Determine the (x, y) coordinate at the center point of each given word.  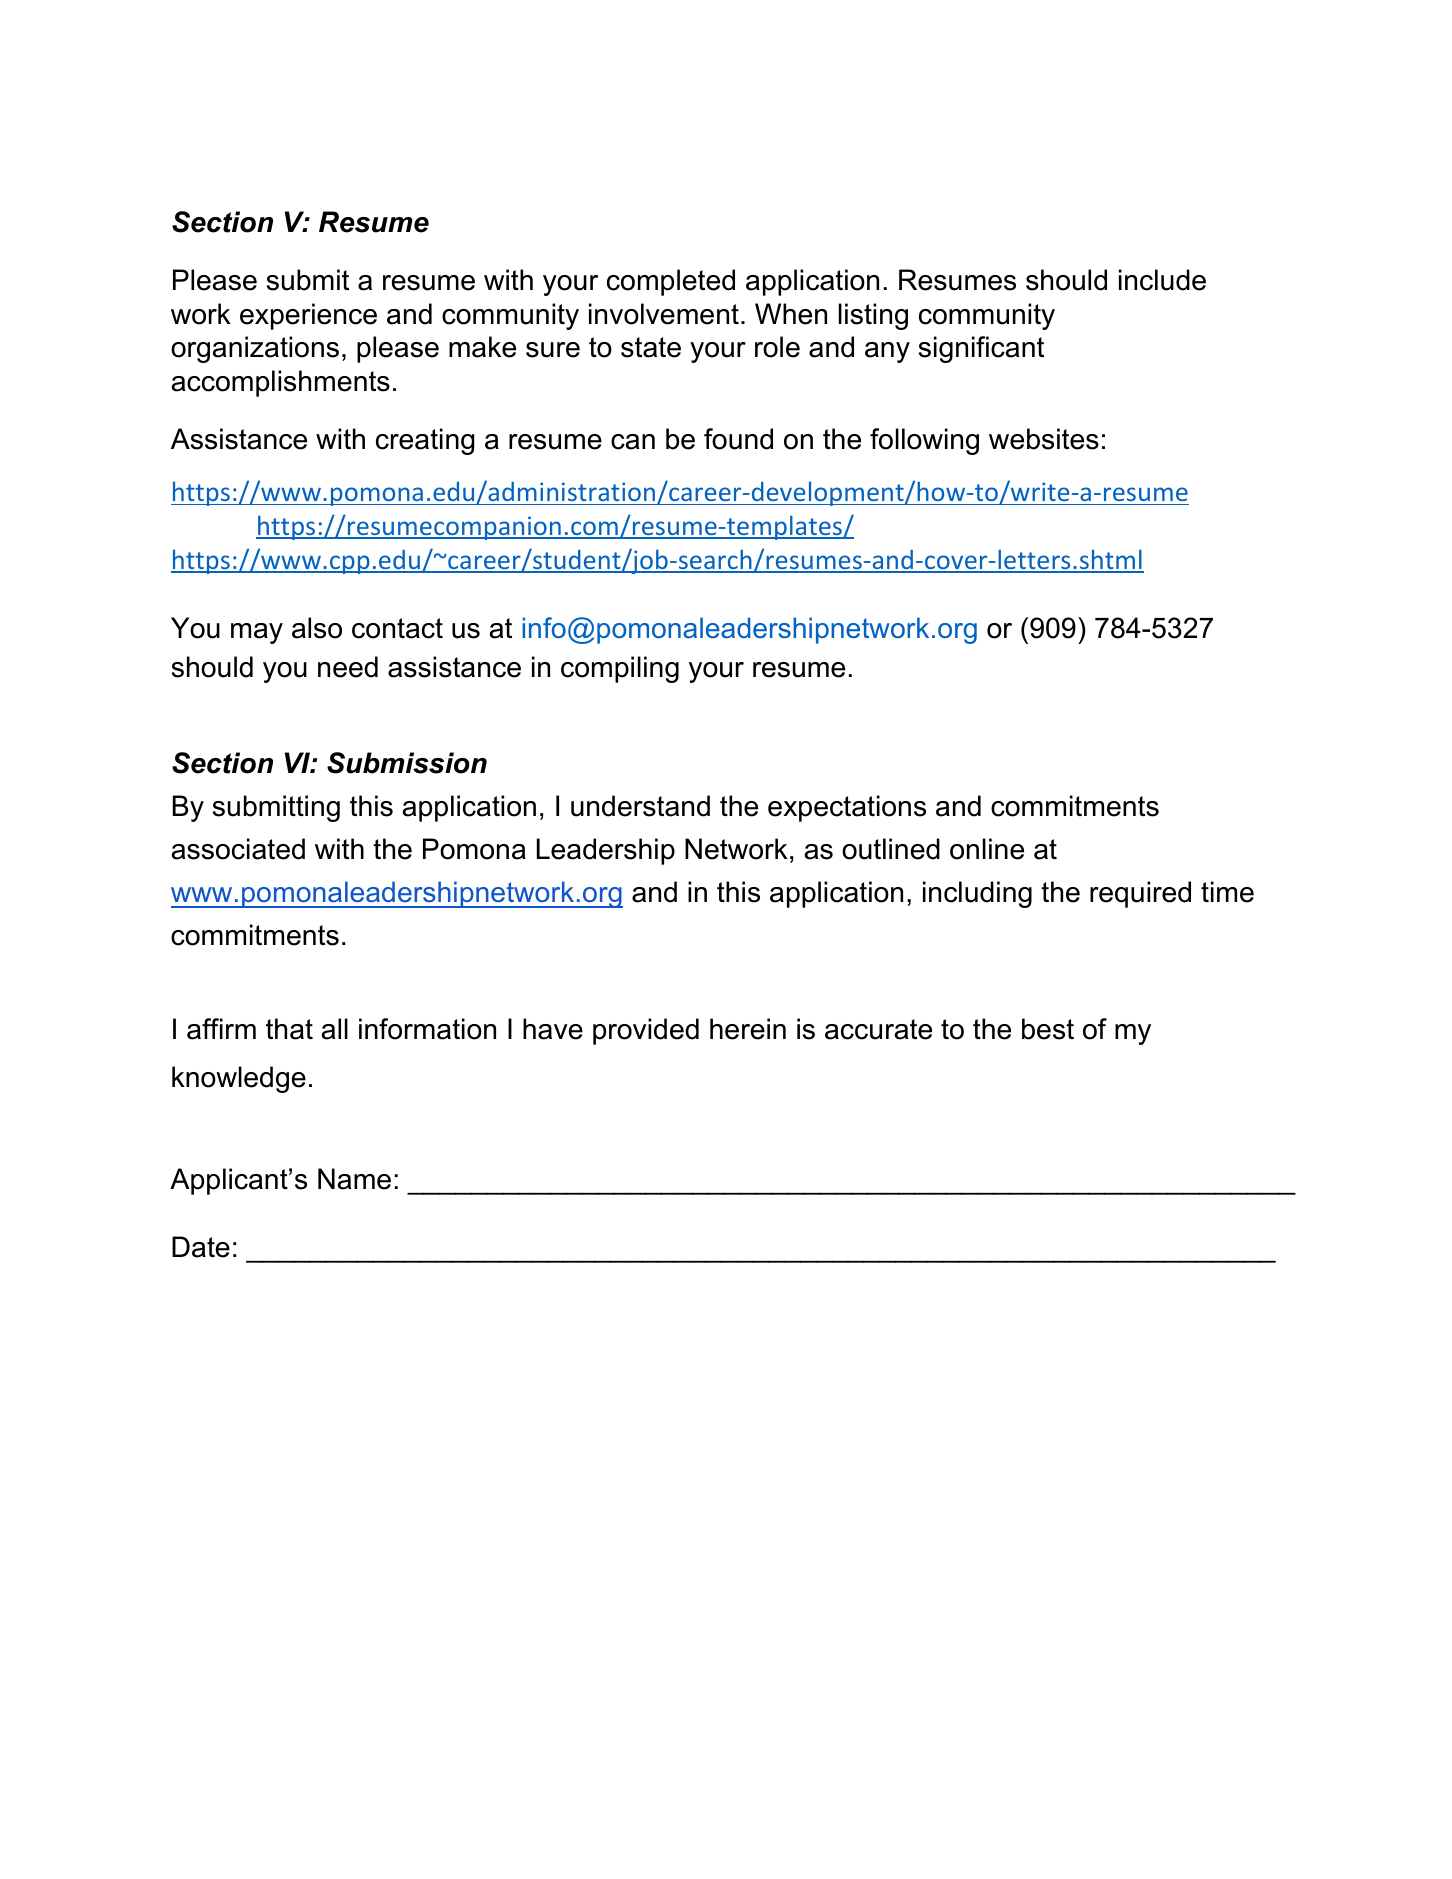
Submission (407, 763)
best (1048, 1029)
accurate (878, 1029)
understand (640, 806)
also (317, 628)
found (738, 439)
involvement (664, 314)
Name (354, 1179)
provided (646, 1031)
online (987, 849)
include (1162, 280)
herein (748, 1029)
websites (1044, 439)
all (335, 1029)
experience (308, 316)
